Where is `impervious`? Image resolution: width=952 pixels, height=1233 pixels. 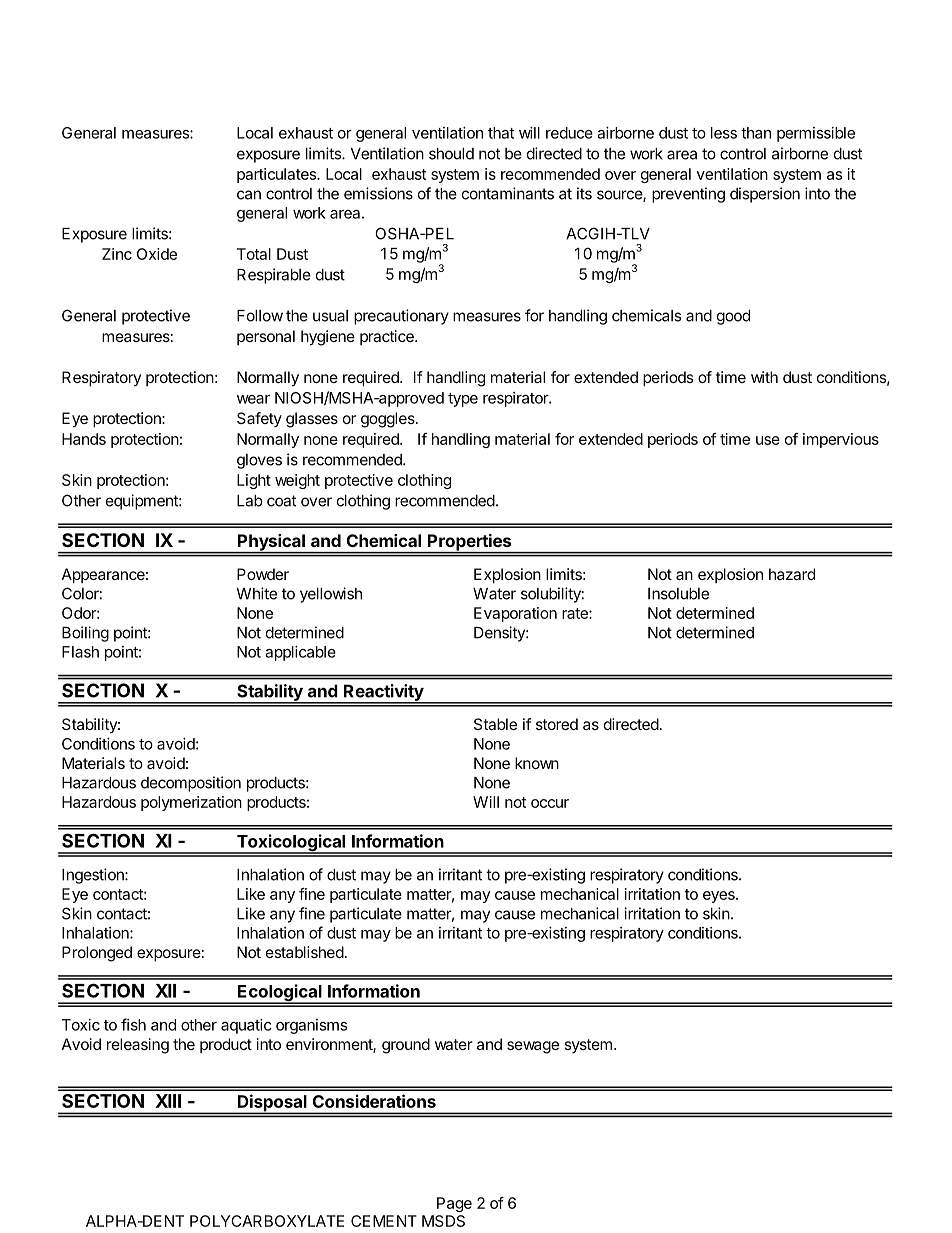 impervious is located at coordinates (841, 440).
